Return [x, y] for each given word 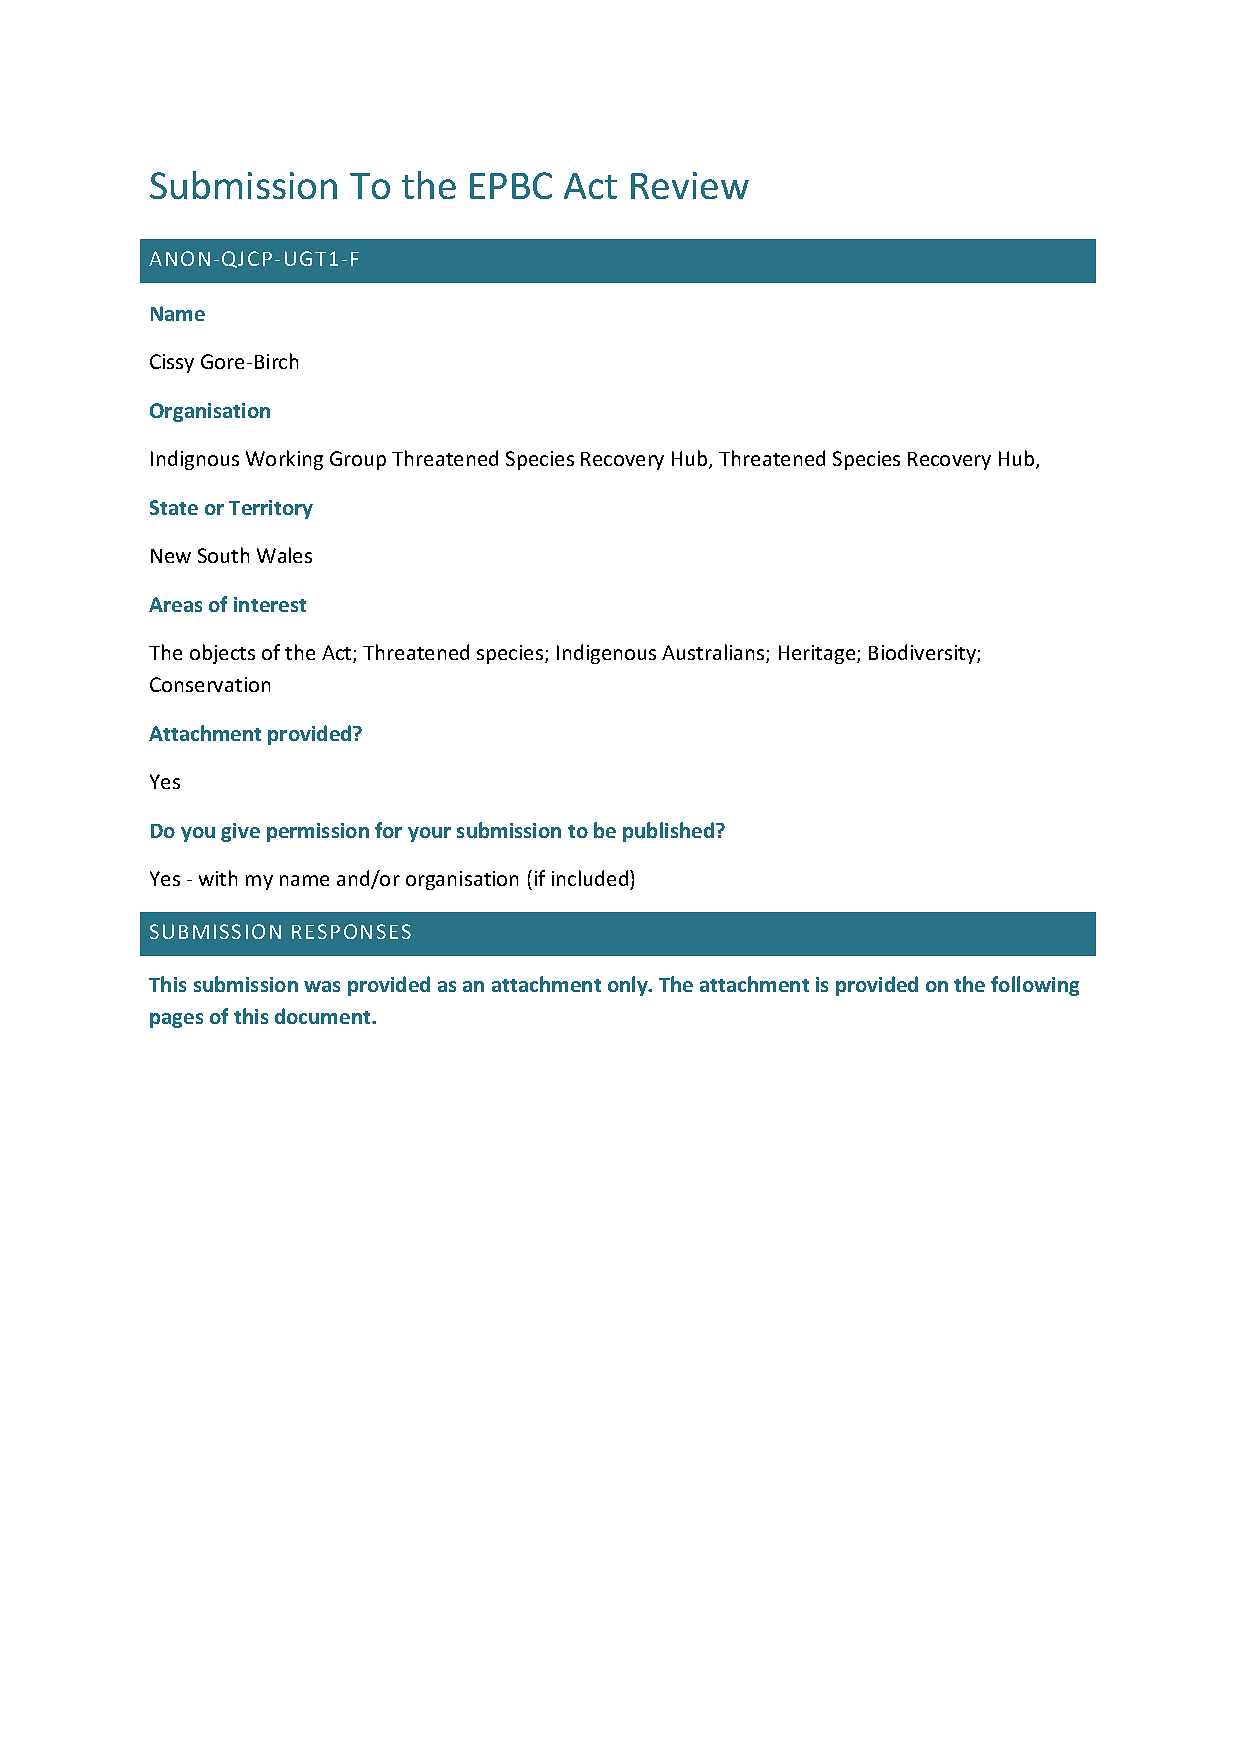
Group [358, 460]
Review [690, 185]
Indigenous [606, 654]
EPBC [511, 185]
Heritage [818, 654]
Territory [271, 509]
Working [284, 460]
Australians [714, 653]
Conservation [210, 684]
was [322, 986]
